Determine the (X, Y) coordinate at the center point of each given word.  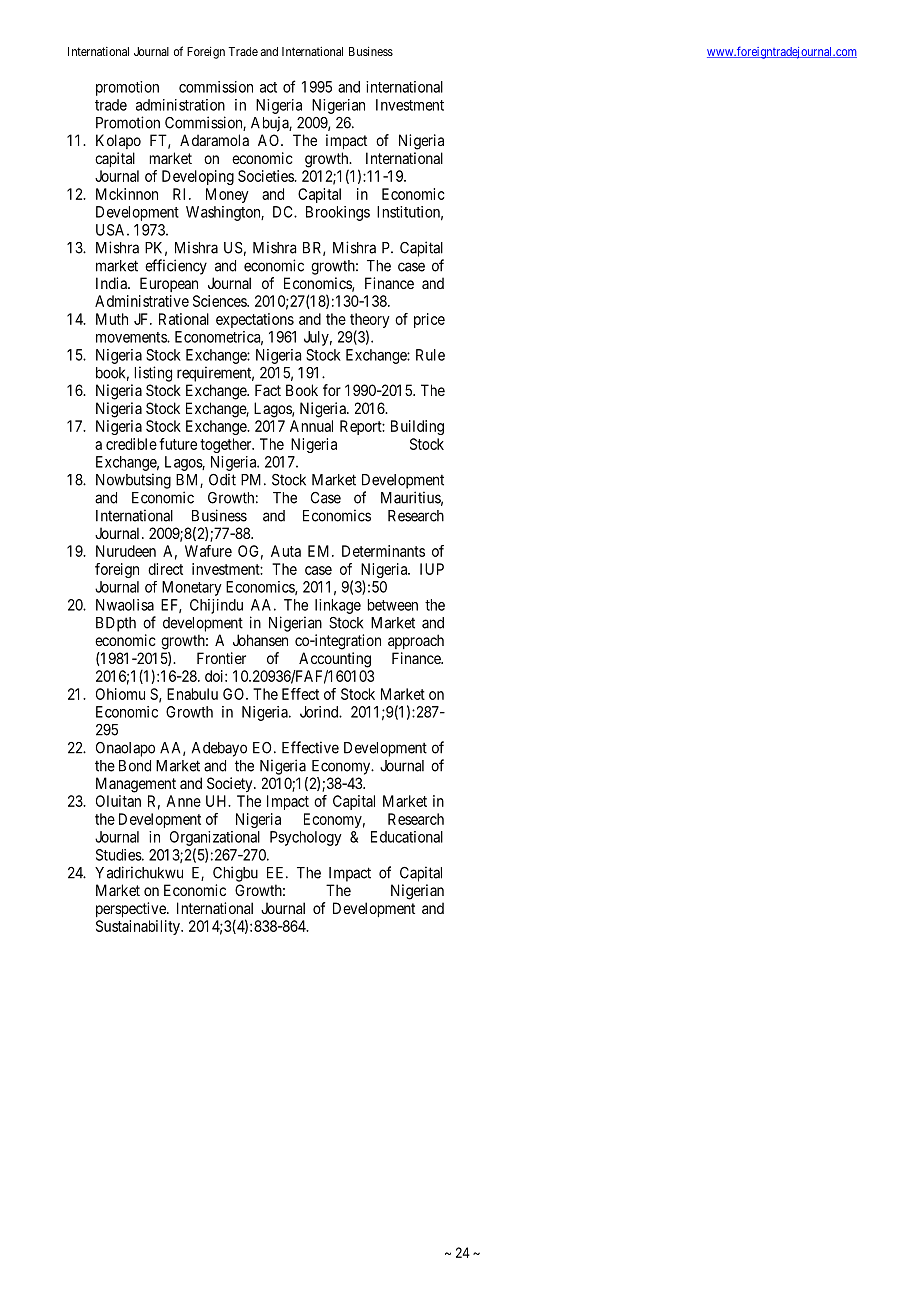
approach (416, 641)
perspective (132, 909)
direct (165, 569)
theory (370, 320)
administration (180, 105)
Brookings (338, 213)
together (227, 445)
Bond (135, 766)
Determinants (383, 551)
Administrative (142, 301)
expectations (255, 320)
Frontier (221, 658)
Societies (266, 176)
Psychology (306, 838)
